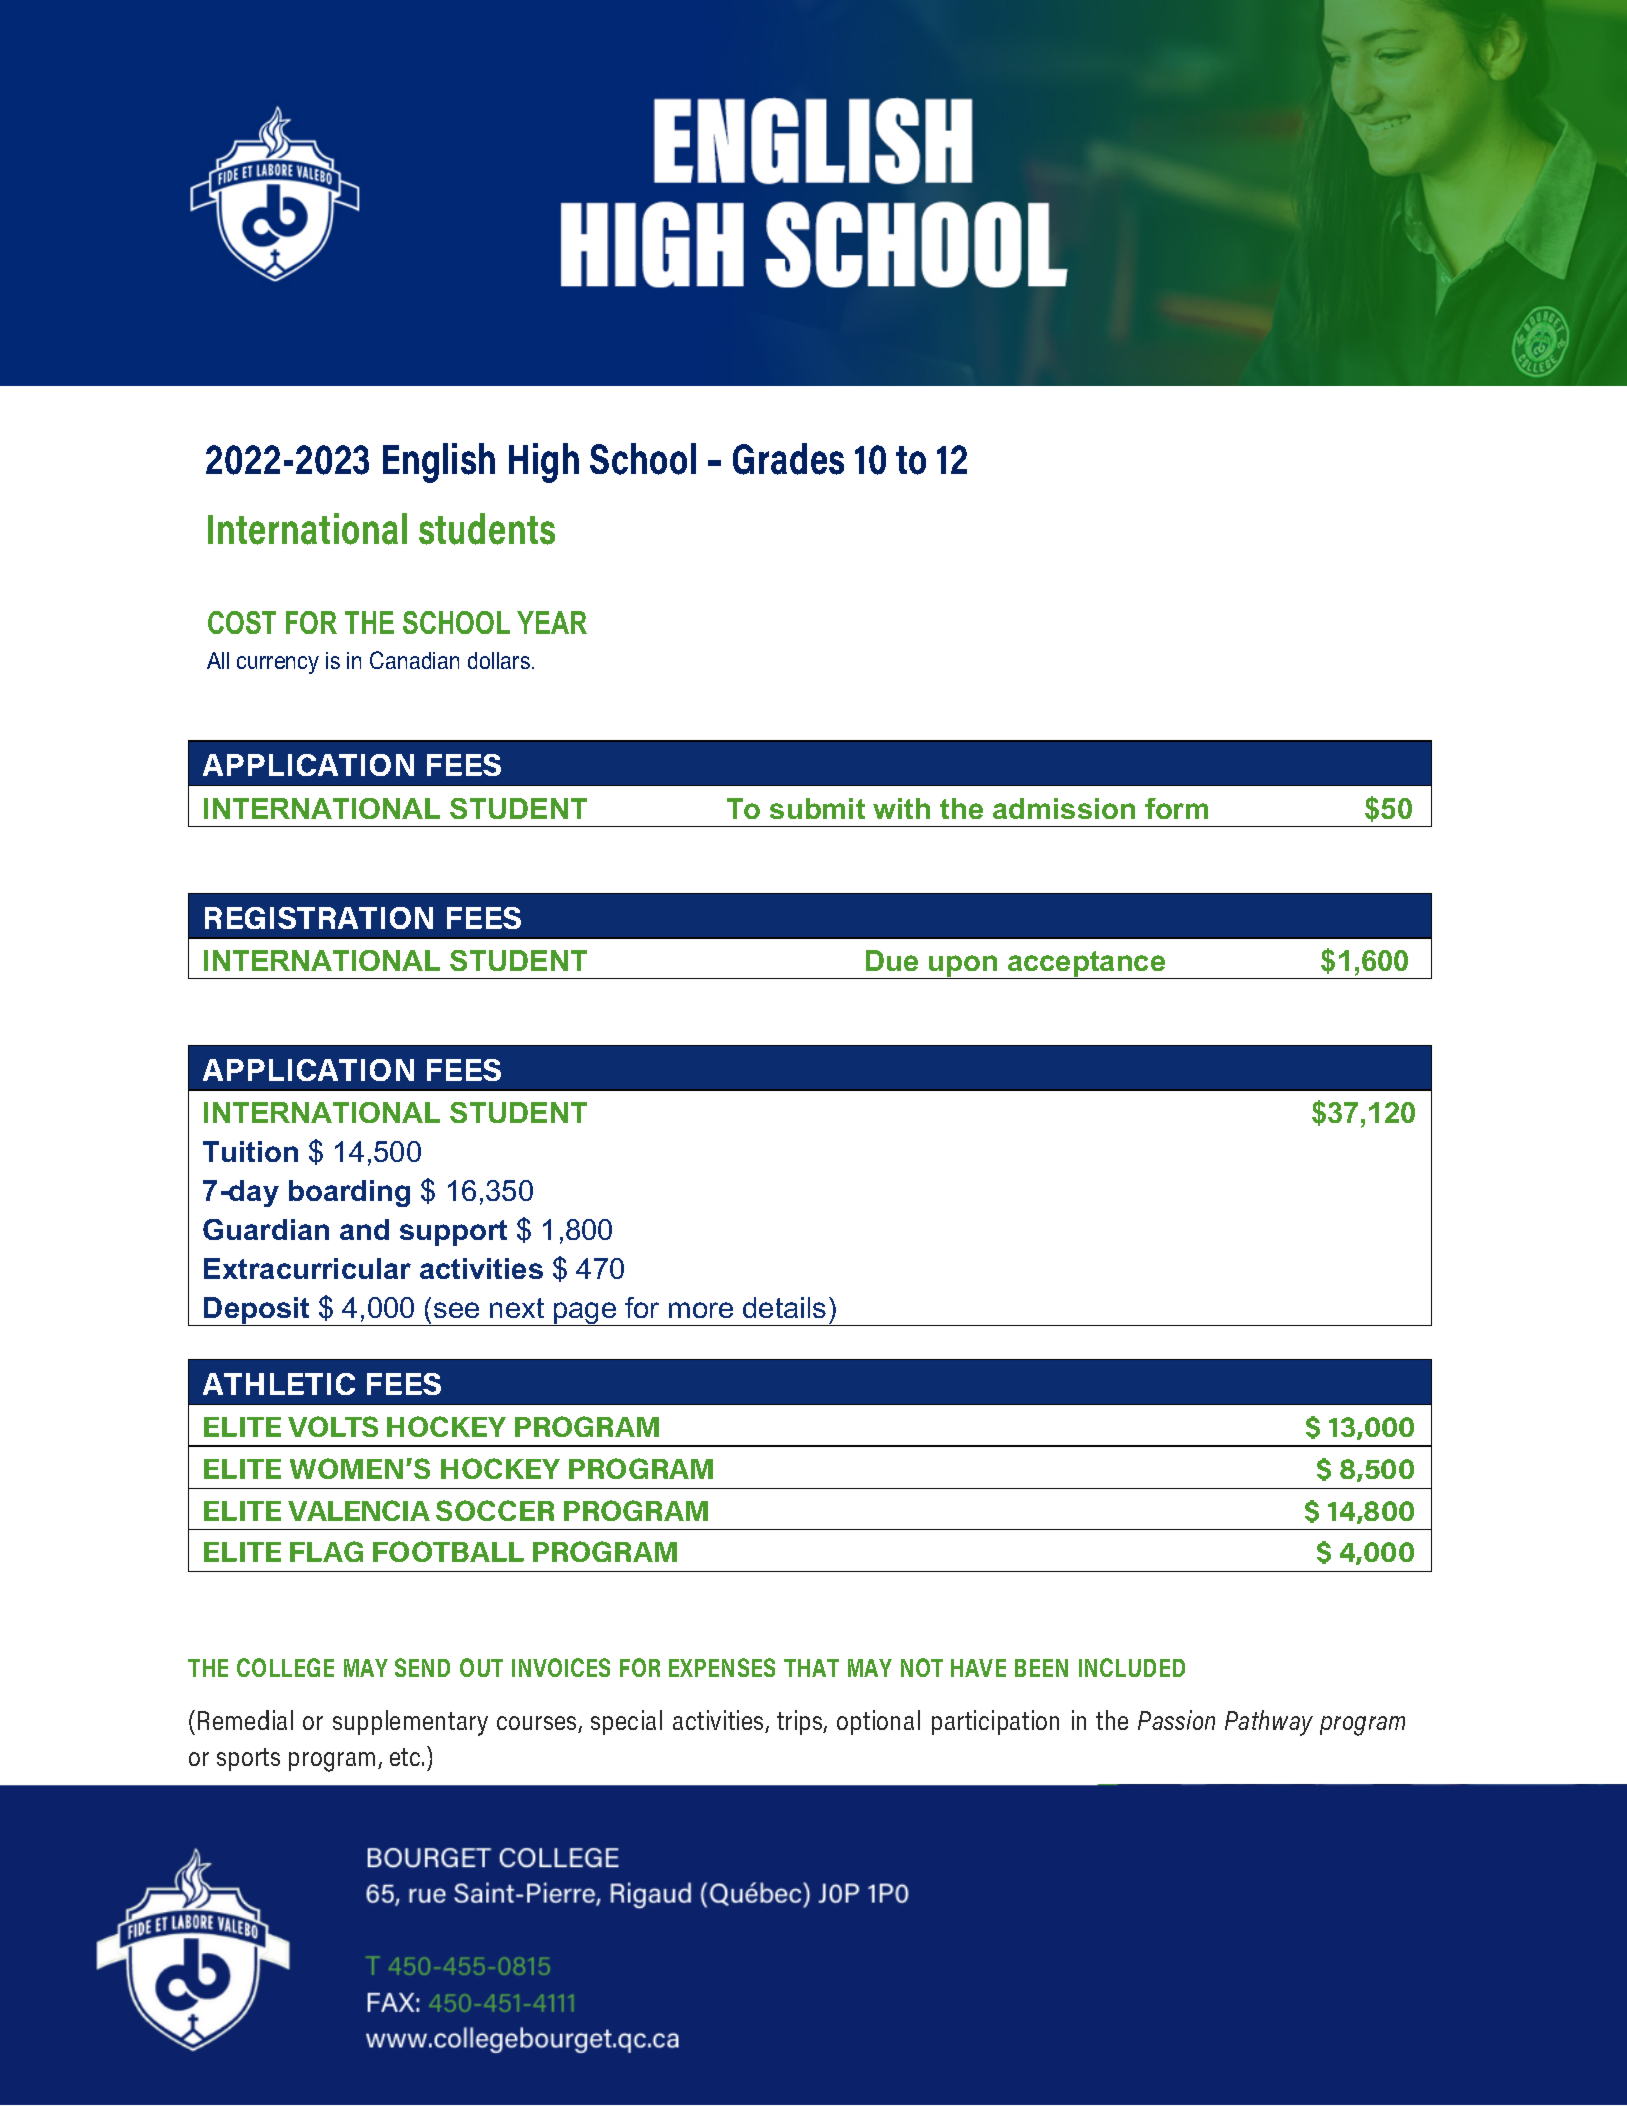 The height and width of the screenshot is (2106, 1627). I want to click on submit, so click(817, 808).
